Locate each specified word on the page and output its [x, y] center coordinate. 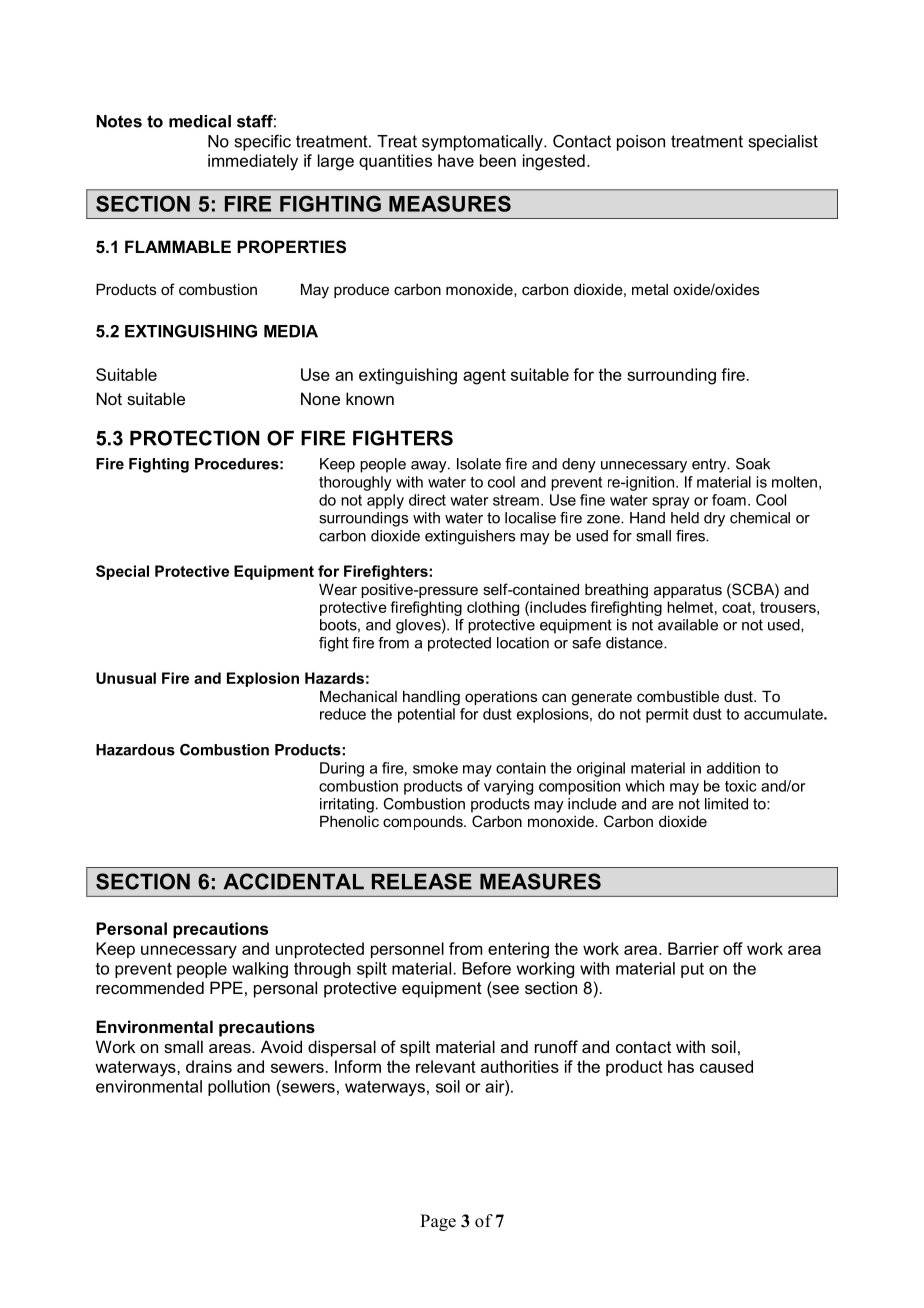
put [692, 970]
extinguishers [470, 537]
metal [650, 289]
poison [641, 143]
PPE [226, 987]
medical [200, 121]
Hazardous [135, 750]
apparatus [688, 591]
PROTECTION [194, 438]
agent [484, 377]
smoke [435, 768]
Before [486, 968]
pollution [239, 1088]
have [456, 160]
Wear [338, 589]
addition [733, 768]
